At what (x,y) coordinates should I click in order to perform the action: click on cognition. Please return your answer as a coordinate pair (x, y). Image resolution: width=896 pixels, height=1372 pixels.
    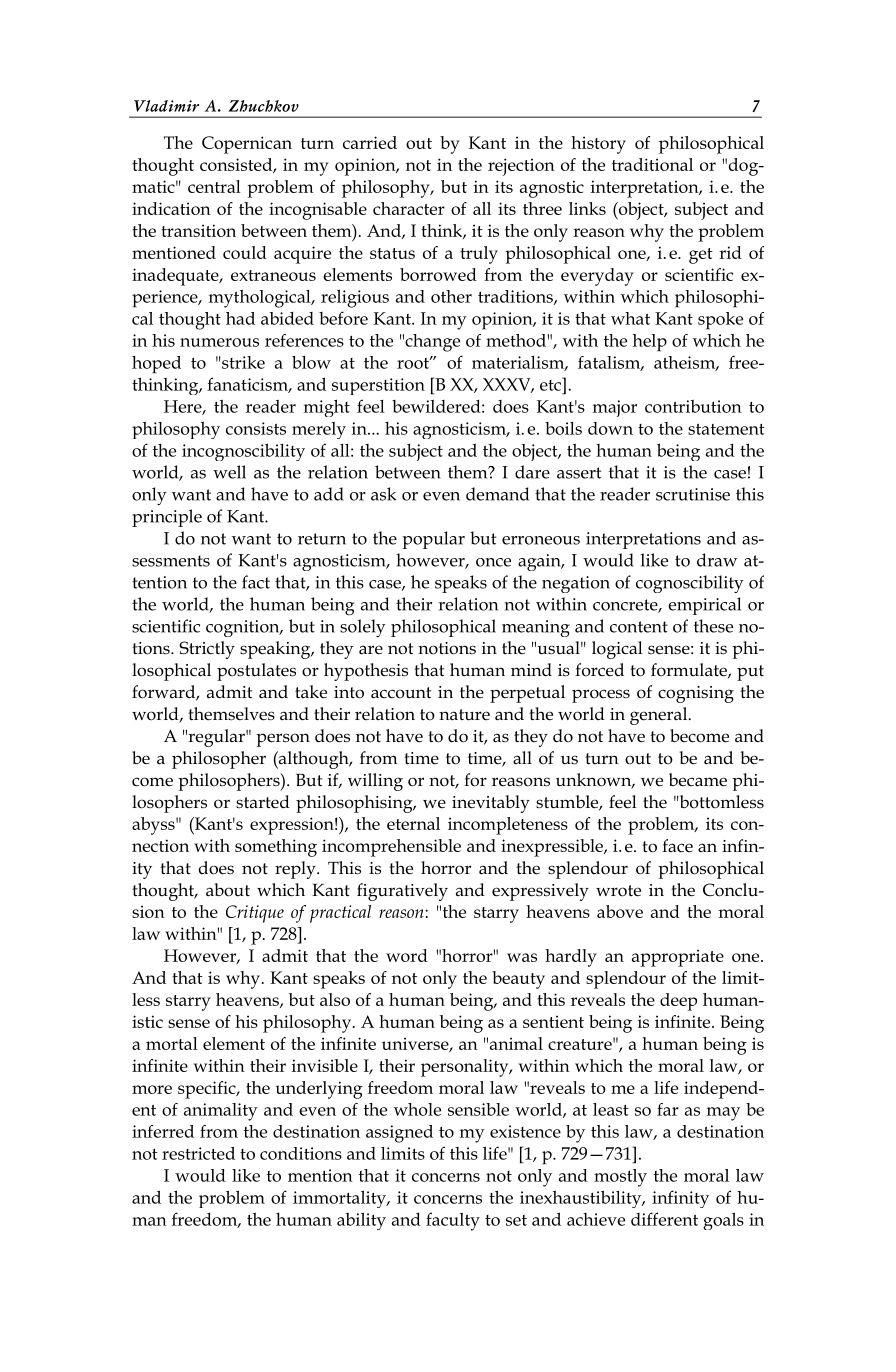
    Looking at the image, I should click on (244, 628).
